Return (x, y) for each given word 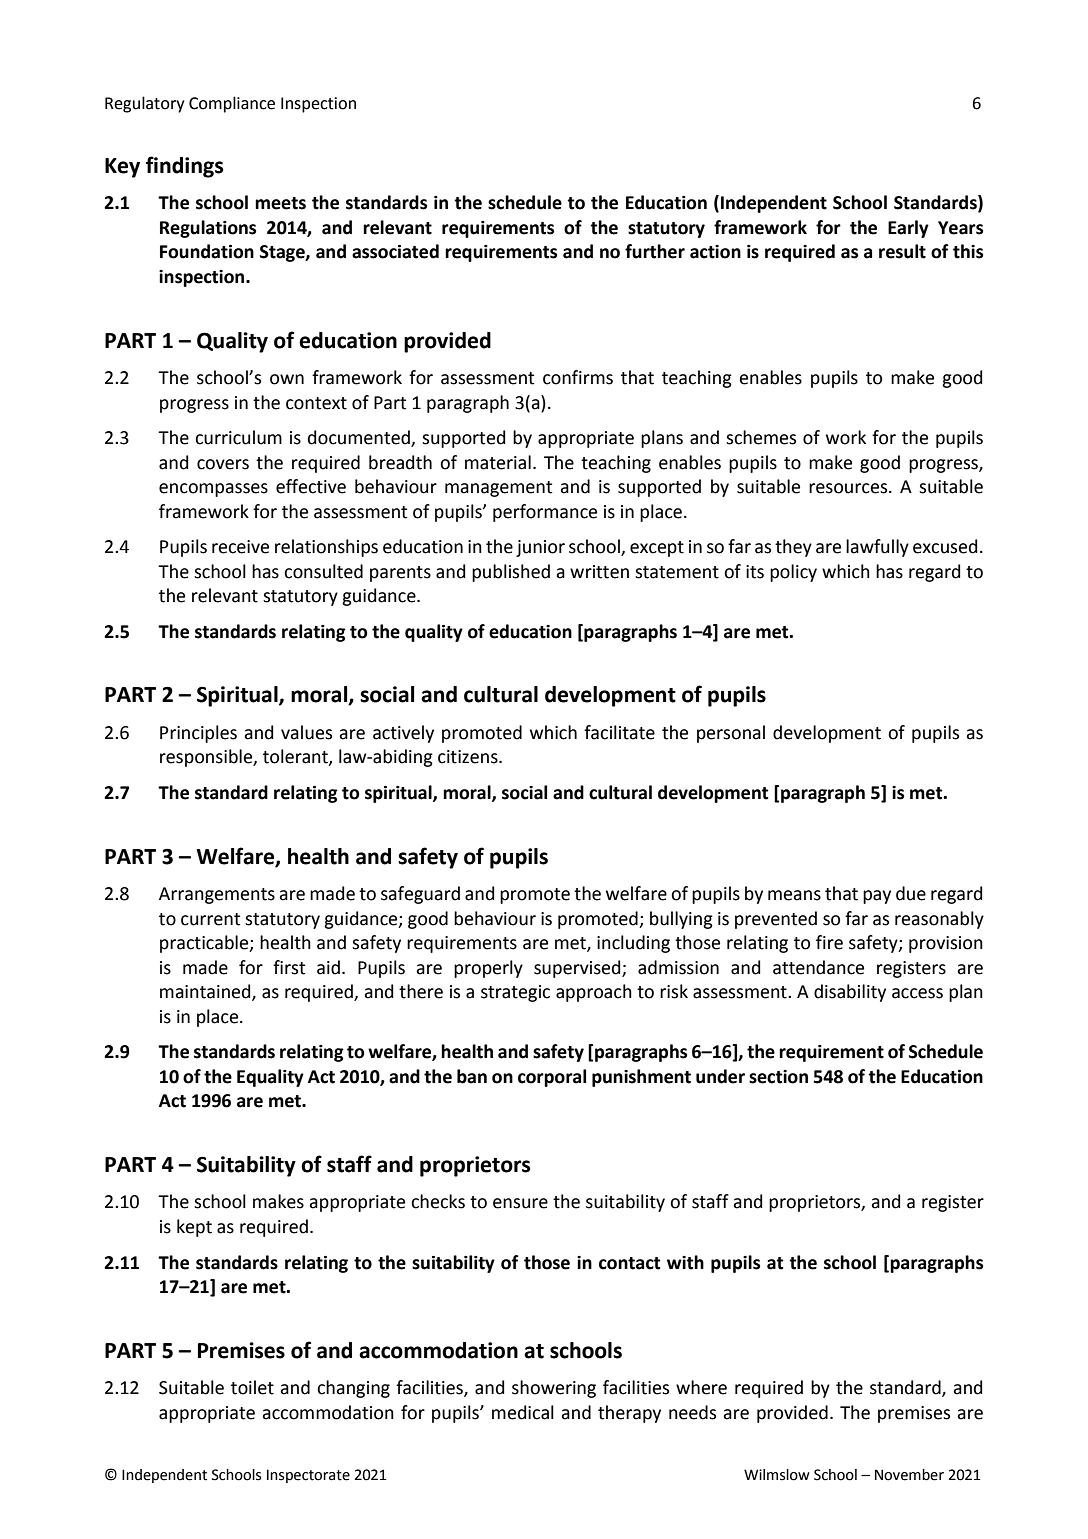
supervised (578, 969)
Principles (198, 734)
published (511, 573)
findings (184, 167)
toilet (252, 1387)
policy (793, 573)
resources (849, 488)
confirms (578, 377)
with (685, 1262)
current (210, 919)
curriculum (238, 437)
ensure (520, 1203)
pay (877, 897)
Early (908, 229)
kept (194, 1228)
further (655, 251)
